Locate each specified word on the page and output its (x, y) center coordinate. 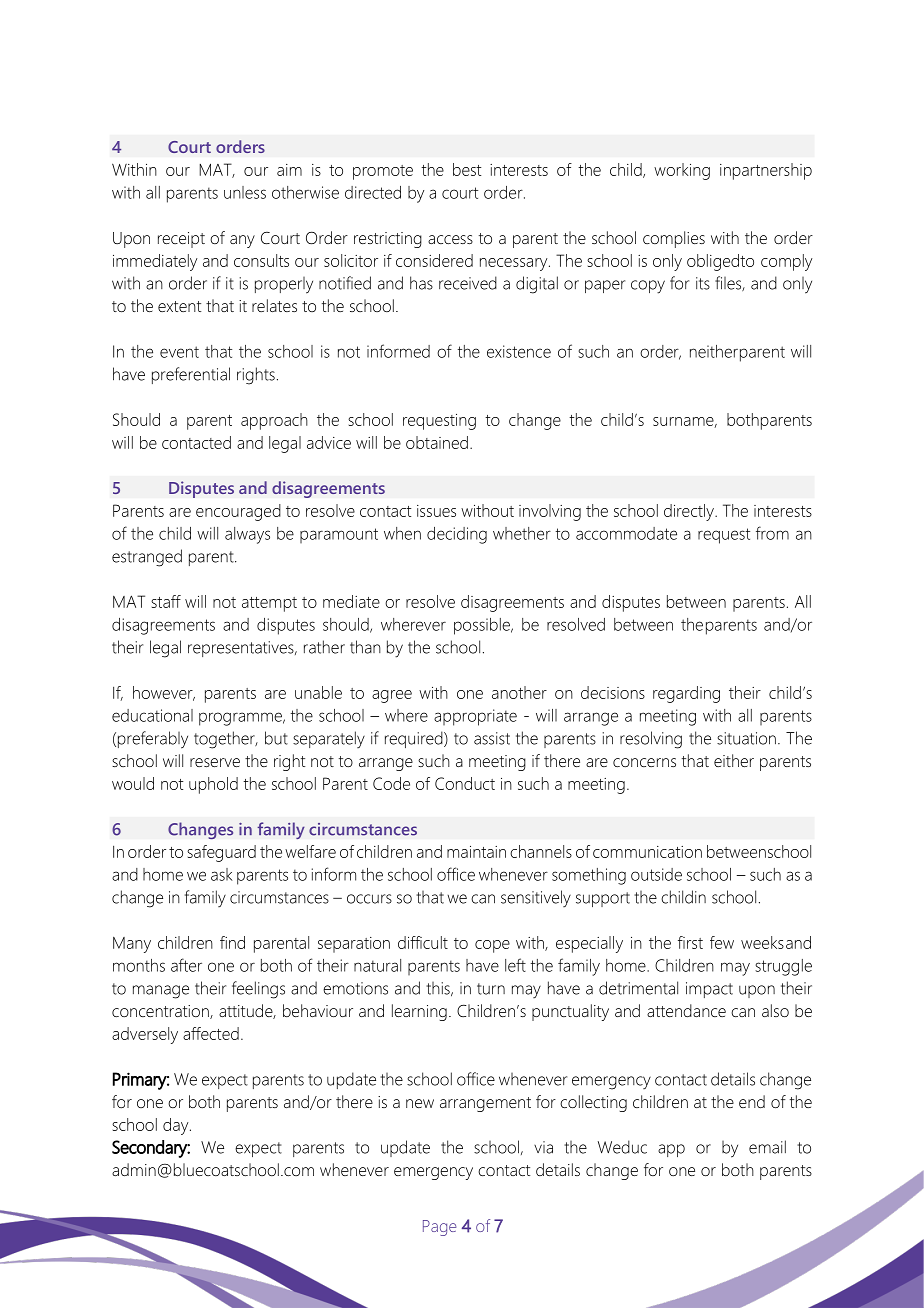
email (767, 1147)
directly (690, 512)
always (247, 535)
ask (222, 874)
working (682, 171)
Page (439, 1228)
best (467, 169)
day (177, 1126)
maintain (476, 852)
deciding (457, 535)
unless (245, 192)
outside (656, 874)
